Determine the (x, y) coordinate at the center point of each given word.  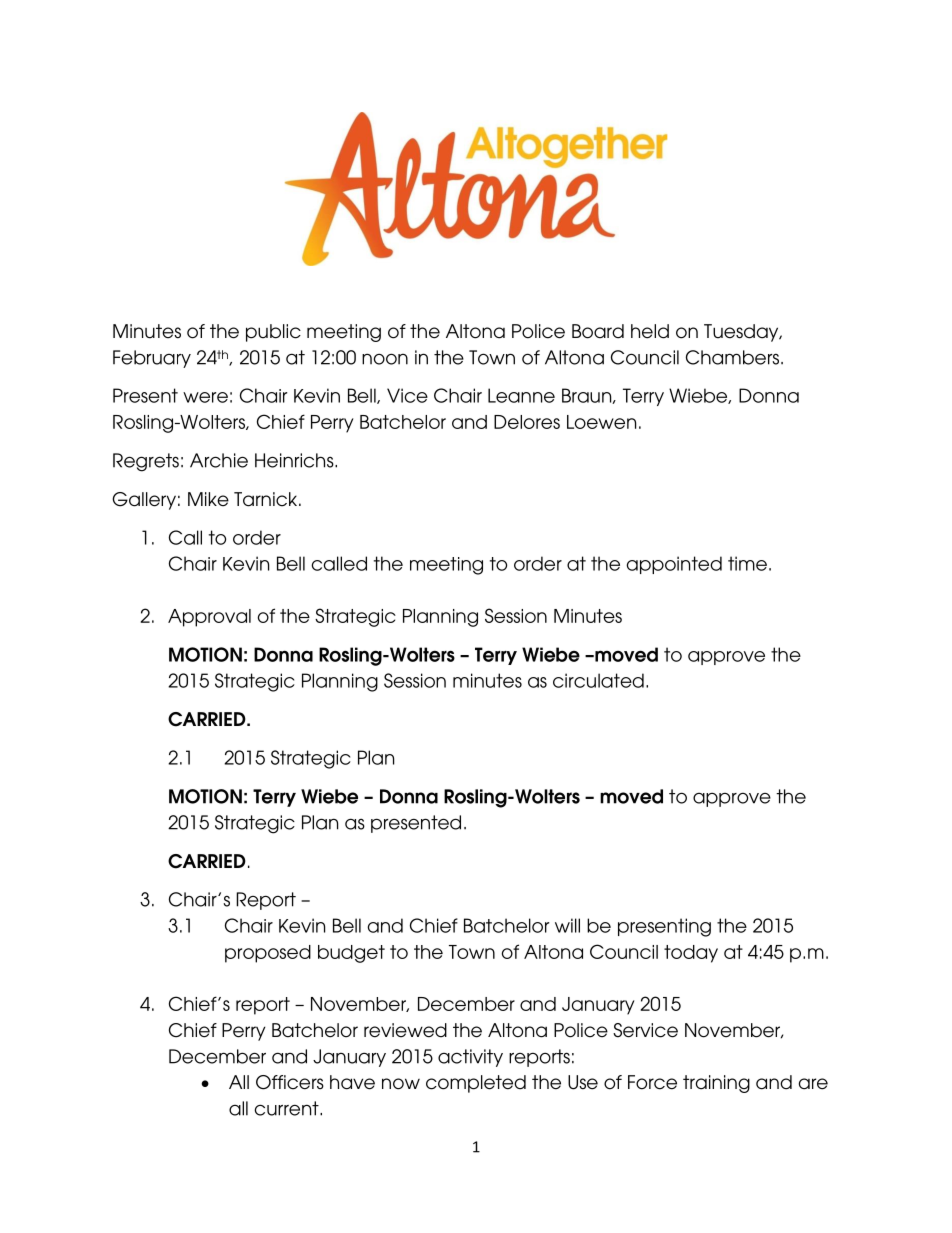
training (716, 1084)
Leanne (521, 395)
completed (476, 1084)
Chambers (734, 357)
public (273, 333)
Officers (290, 1082)
